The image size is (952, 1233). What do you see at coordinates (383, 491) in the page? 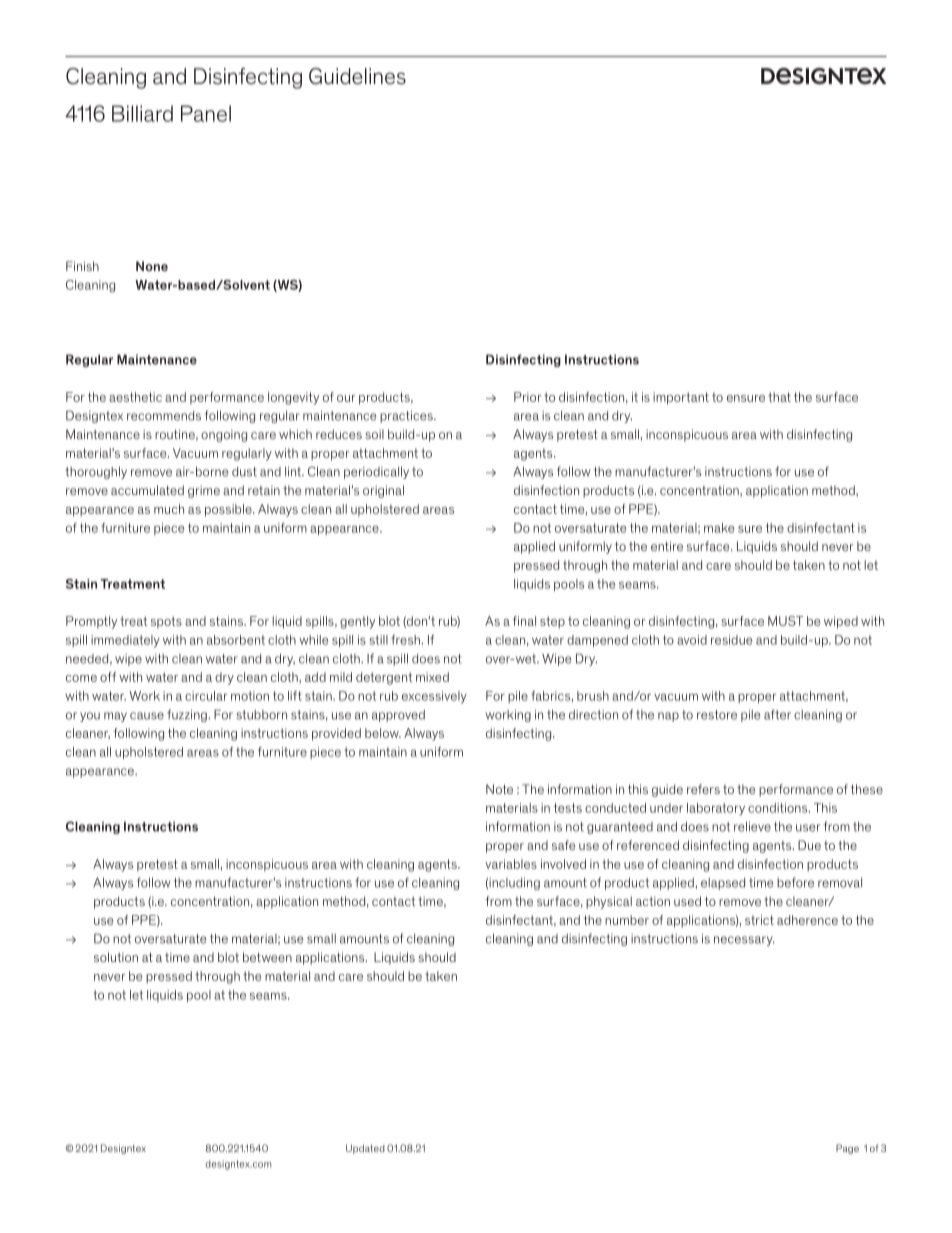
I see `original` at bounding box center [383, 491].
